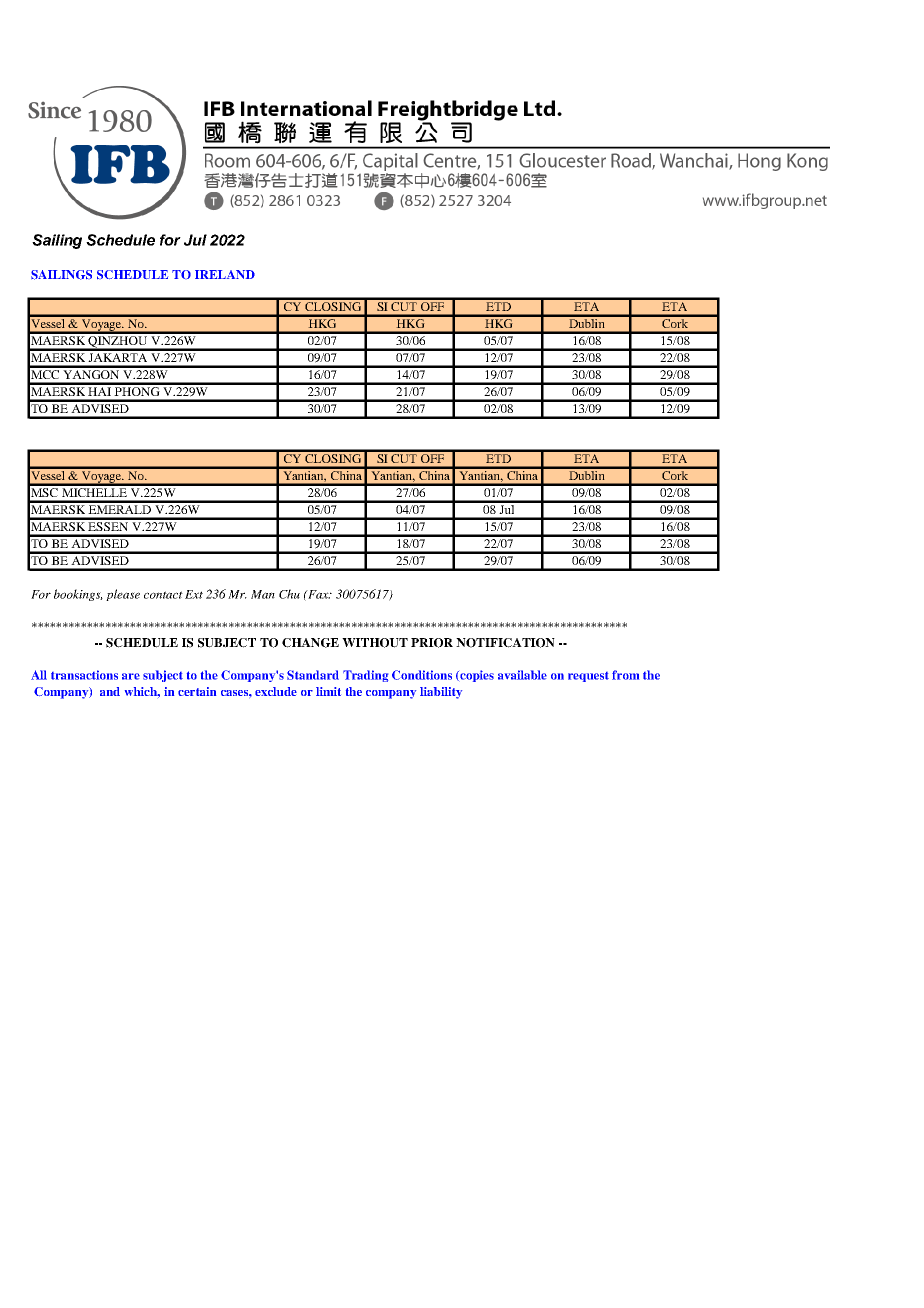 The height and width of the screenshot is (1308, 924). What do you see at coordinates (225, 274) in the screenshot?
I see `IRELAND` at bounding box center [225, 274].
